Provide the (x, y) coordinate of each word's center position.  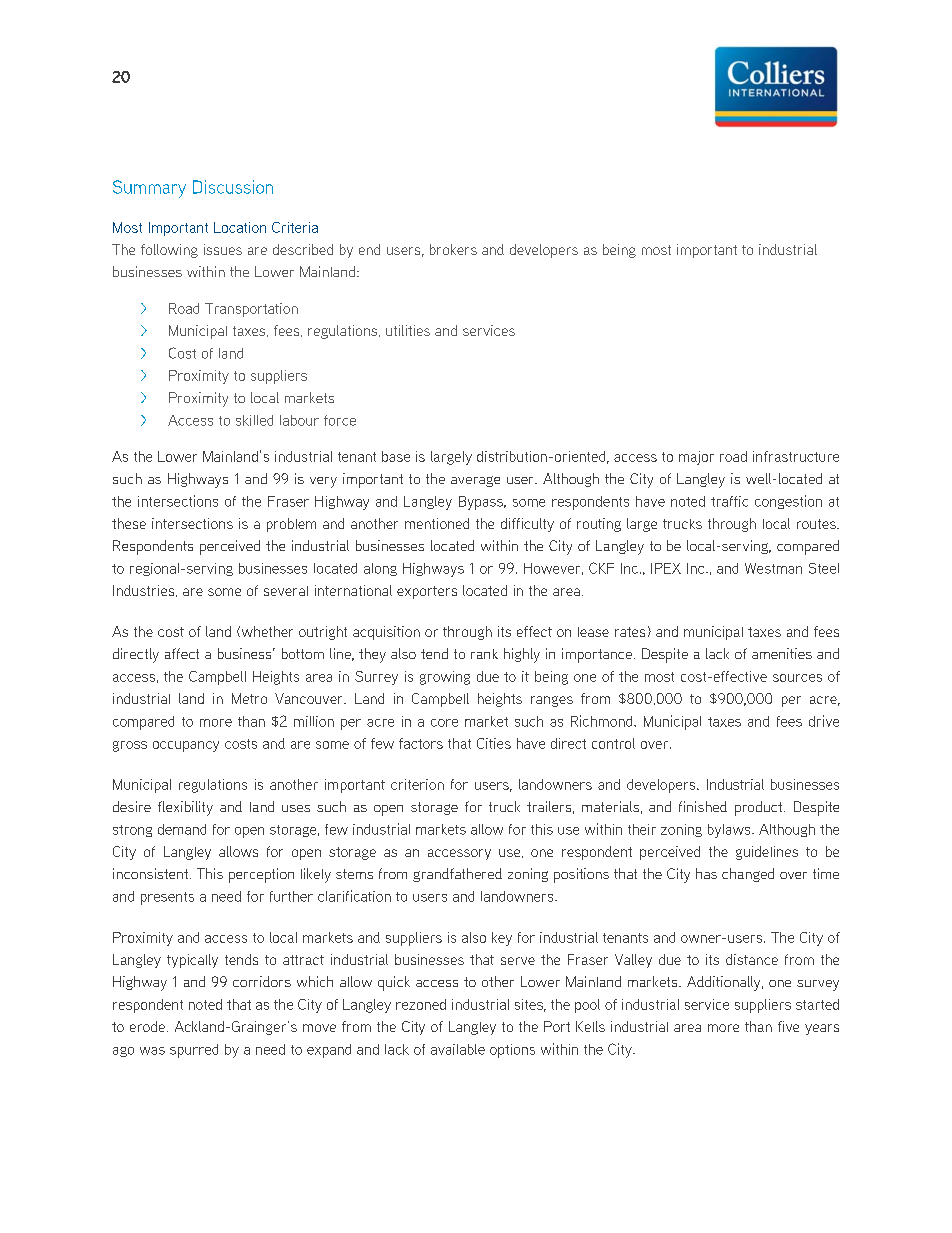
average (475, 481)
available (458, 1049)
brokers (453, 249)
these (129, 523)
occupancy (186, 746)
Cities (494, 743)
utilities (408, 330)
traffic (729, 501)
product (758, 808)
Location (240, 227)
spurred (194, 1051)
